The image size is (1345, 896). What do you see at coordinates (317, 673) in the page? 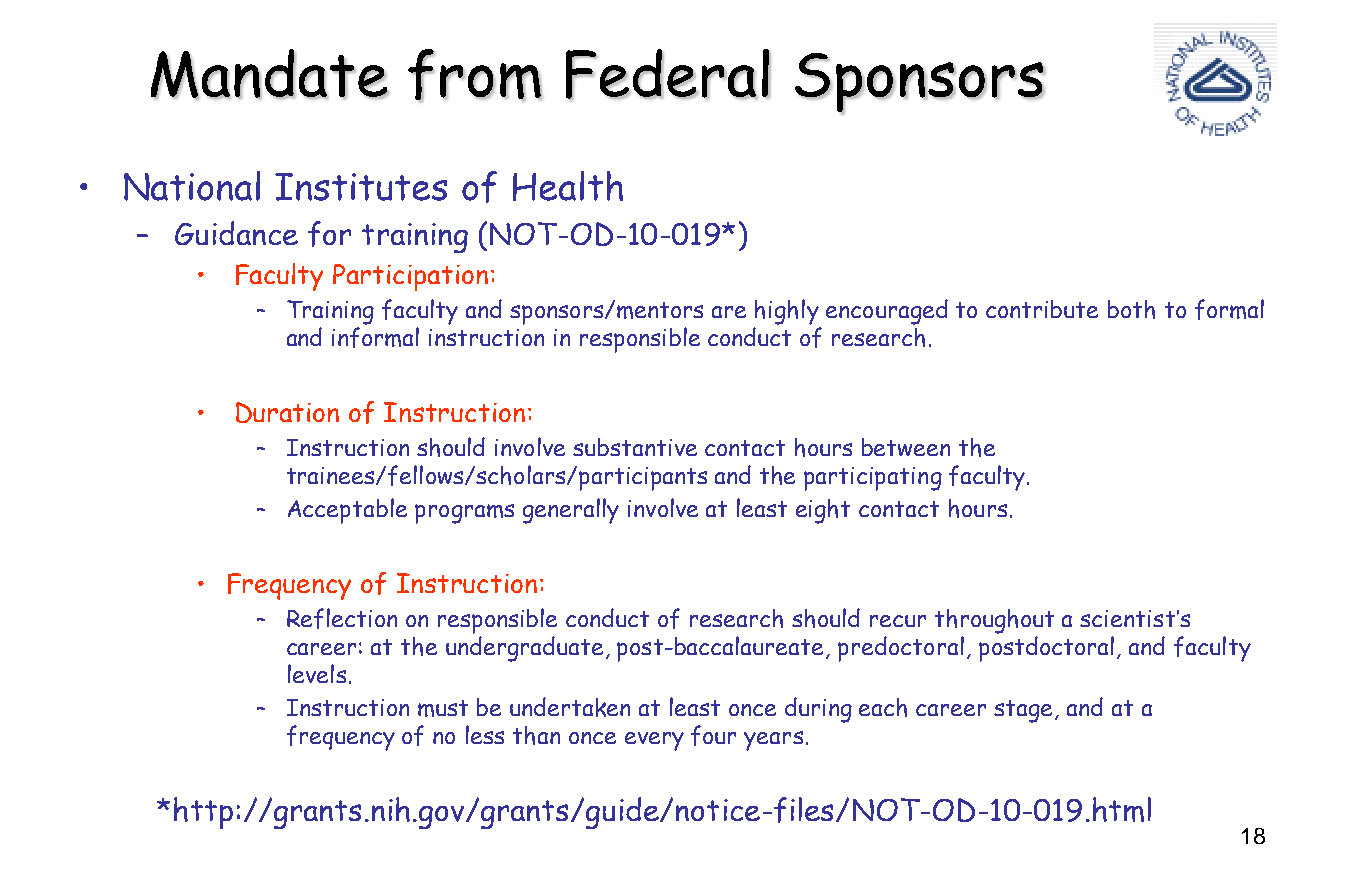
I see `levels` at bounding box center [317, 673].
